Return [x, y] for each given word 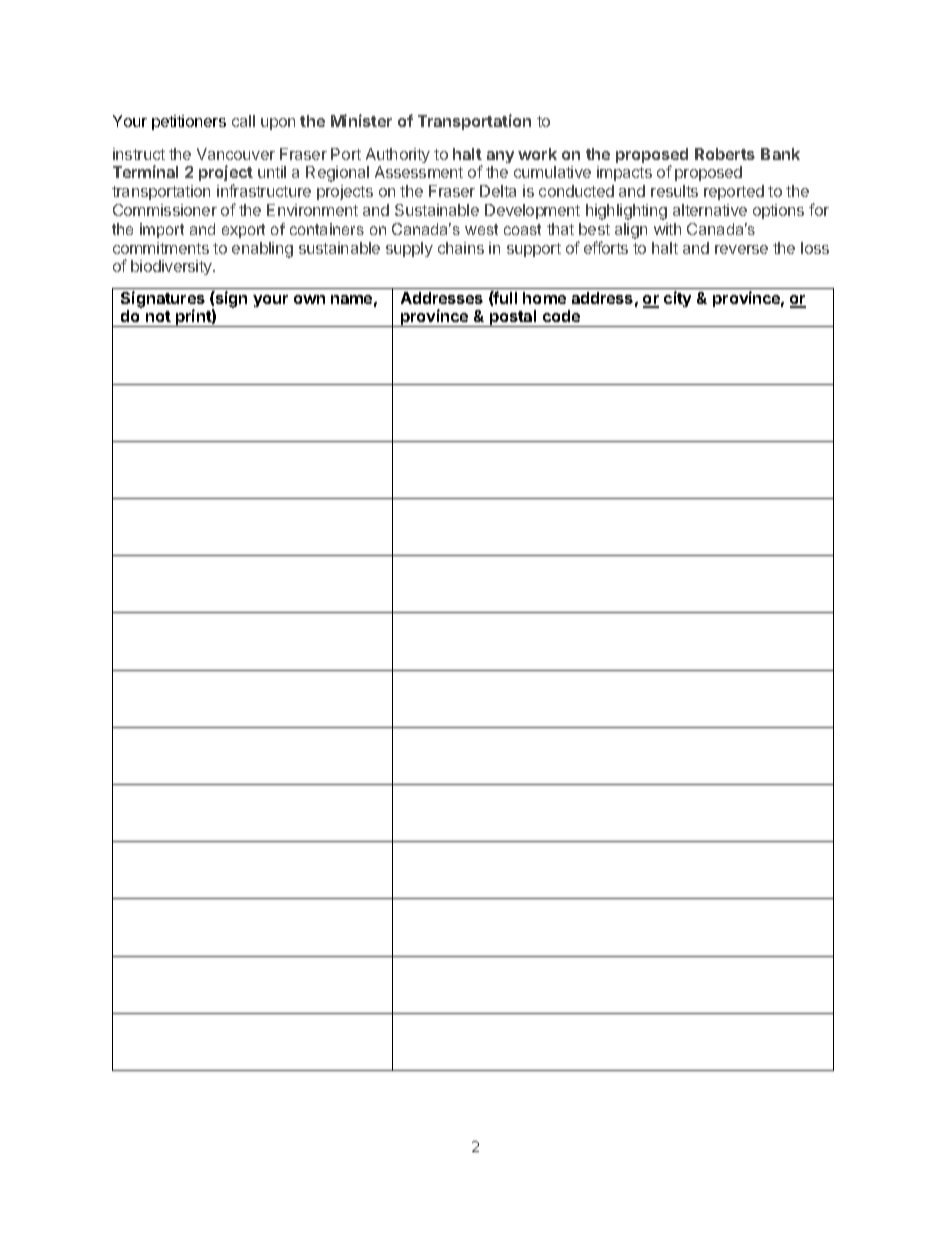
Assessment [419, 172]
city [677, 299]
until [272, 172]
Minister [361, 120]
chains [461, 248]
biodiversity [172, 267]
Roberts [725, 154]
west [481, 229]
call [243, 121]
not [158, 316]
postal [513, 318]
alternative [710, 210]
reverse [741, 249]
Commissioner [165, 210]
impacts [624, 173]
